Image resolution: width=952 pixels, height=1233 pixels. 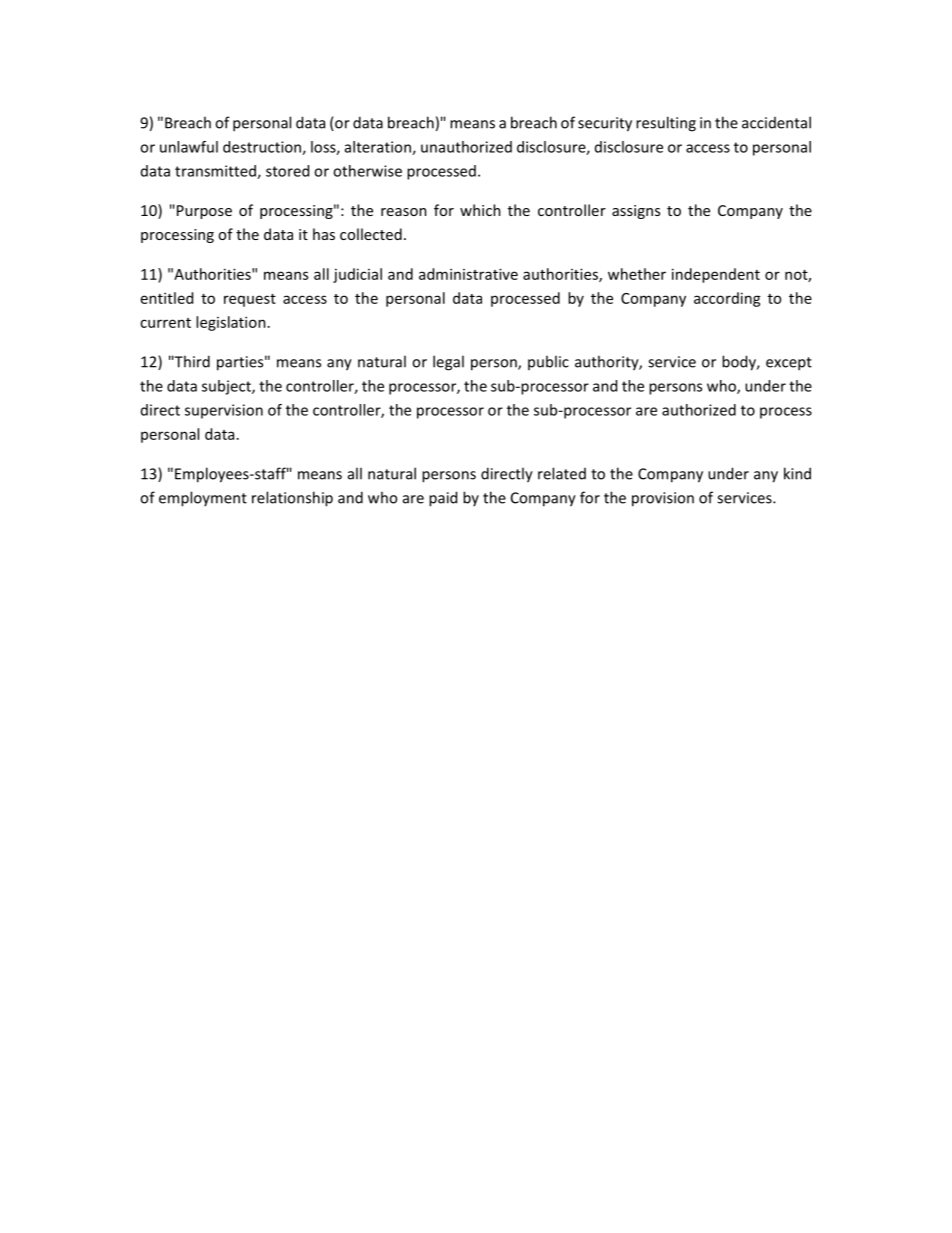 What do you see at coordinates (443, 499) in the screenshot?
I see `paid` at bounding box center [443, 499].
